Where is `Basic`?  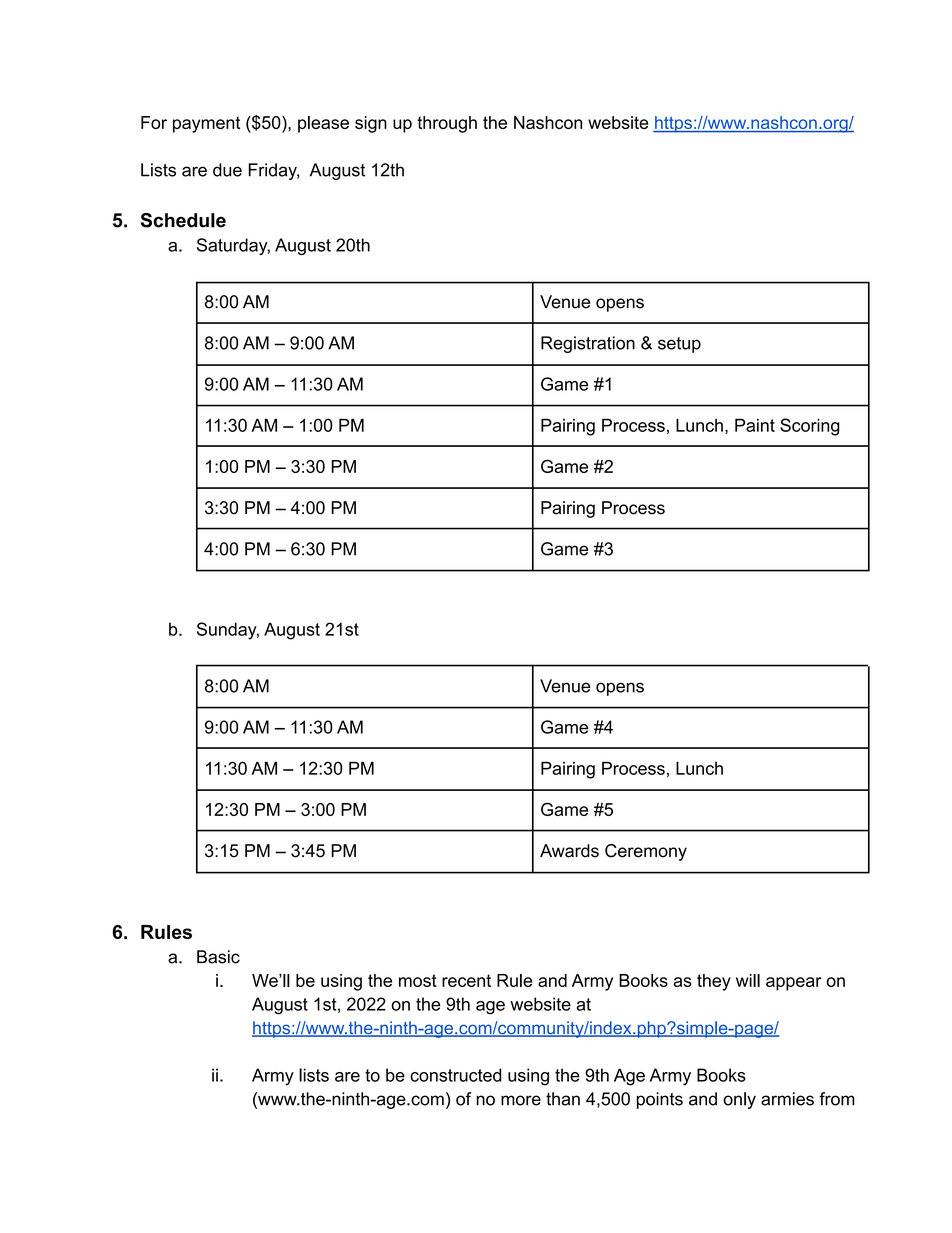 Basic is located at coordinates (218, 957).
